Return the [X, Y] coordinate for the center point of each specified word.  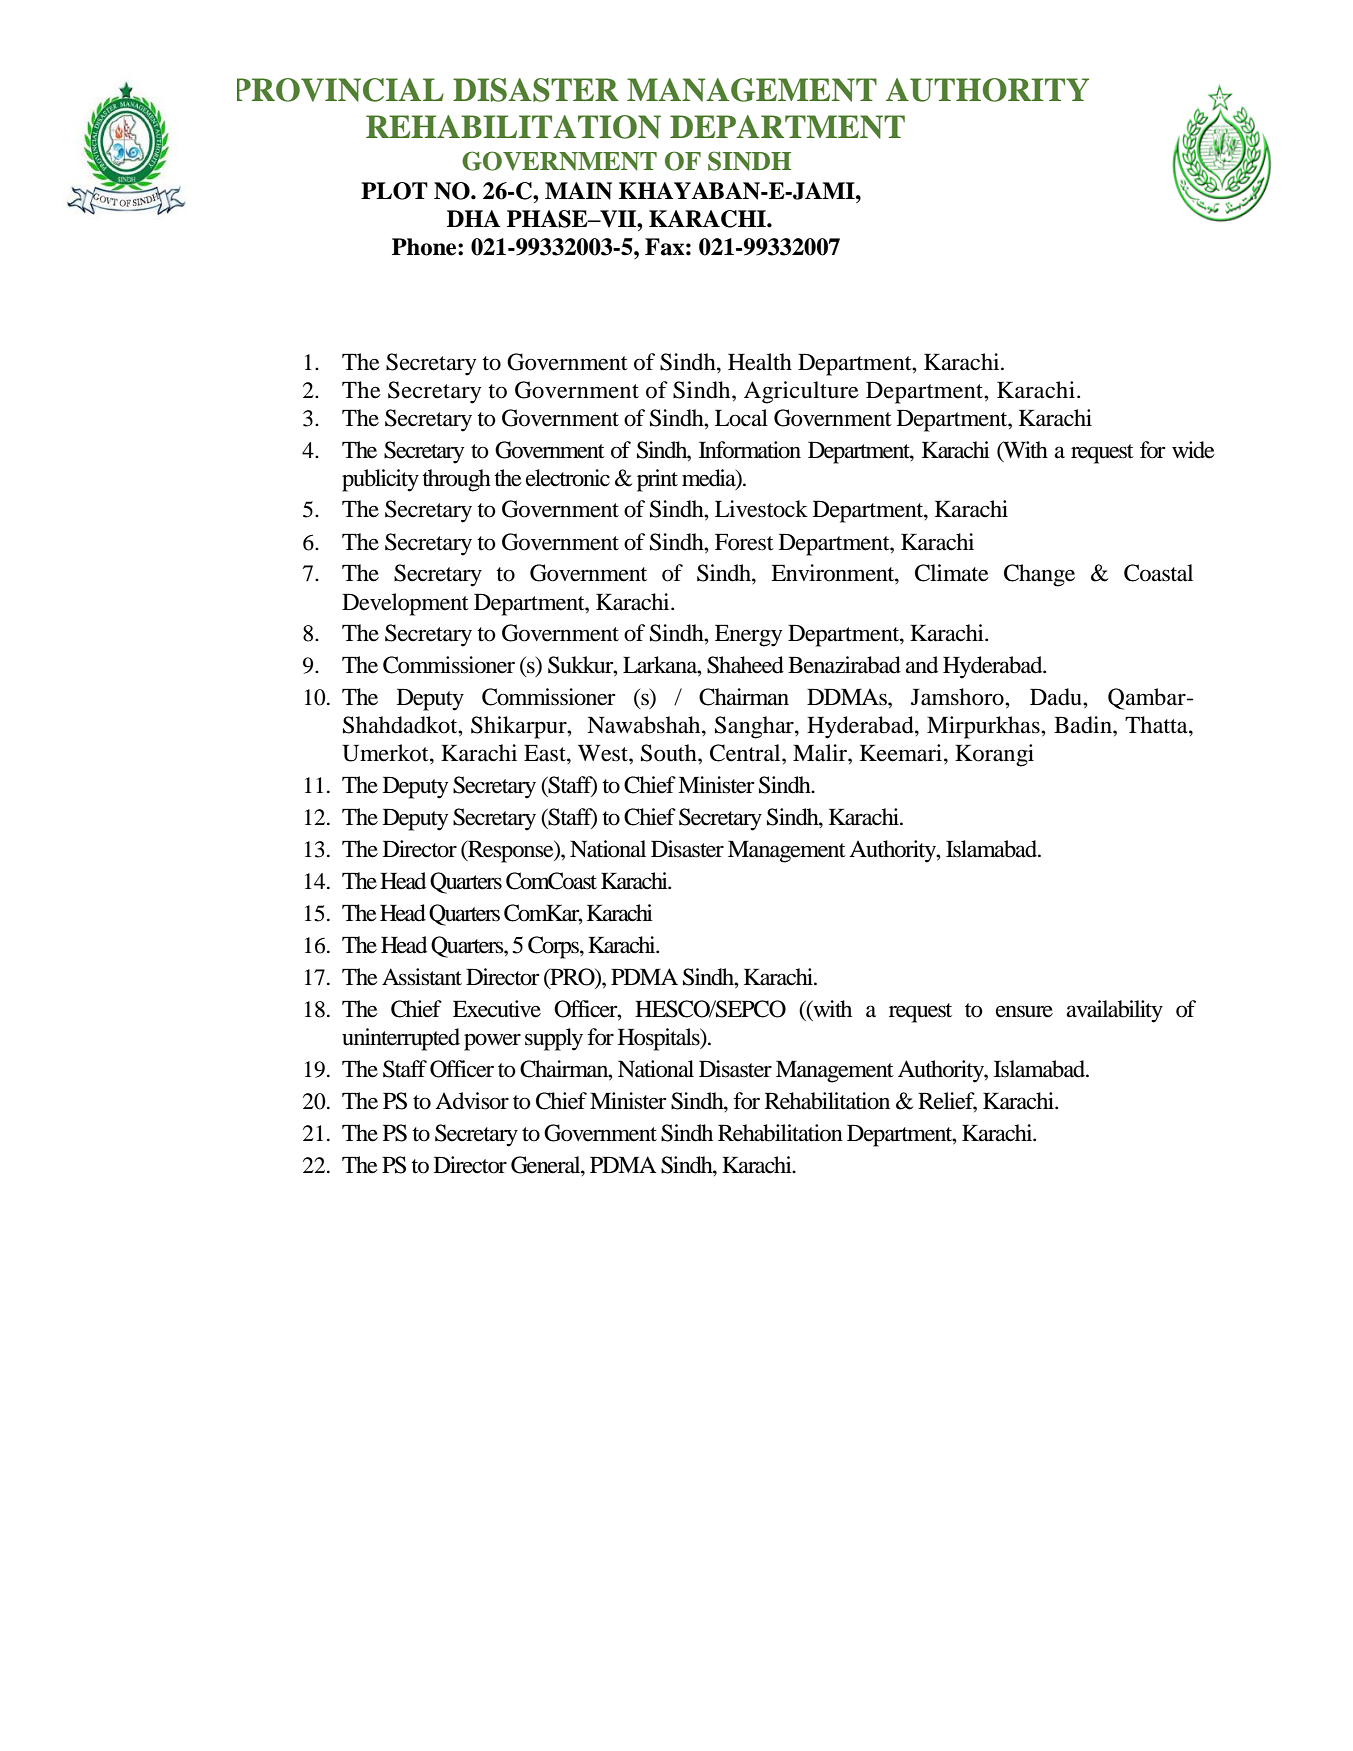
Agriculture [801, 392]
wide [1193, 450]
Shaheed [745, 665]
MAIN [578, 191]
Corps [554, 947]
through [456, 480]
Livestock [761, 509]
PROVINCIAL [340, 90]
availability [1115, 1011]
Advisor [472, 1101]
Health [760, 362]
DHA [474, 218]
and [922, 665]
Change [1039, 575]
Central [746, 753]
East [546, 753]
